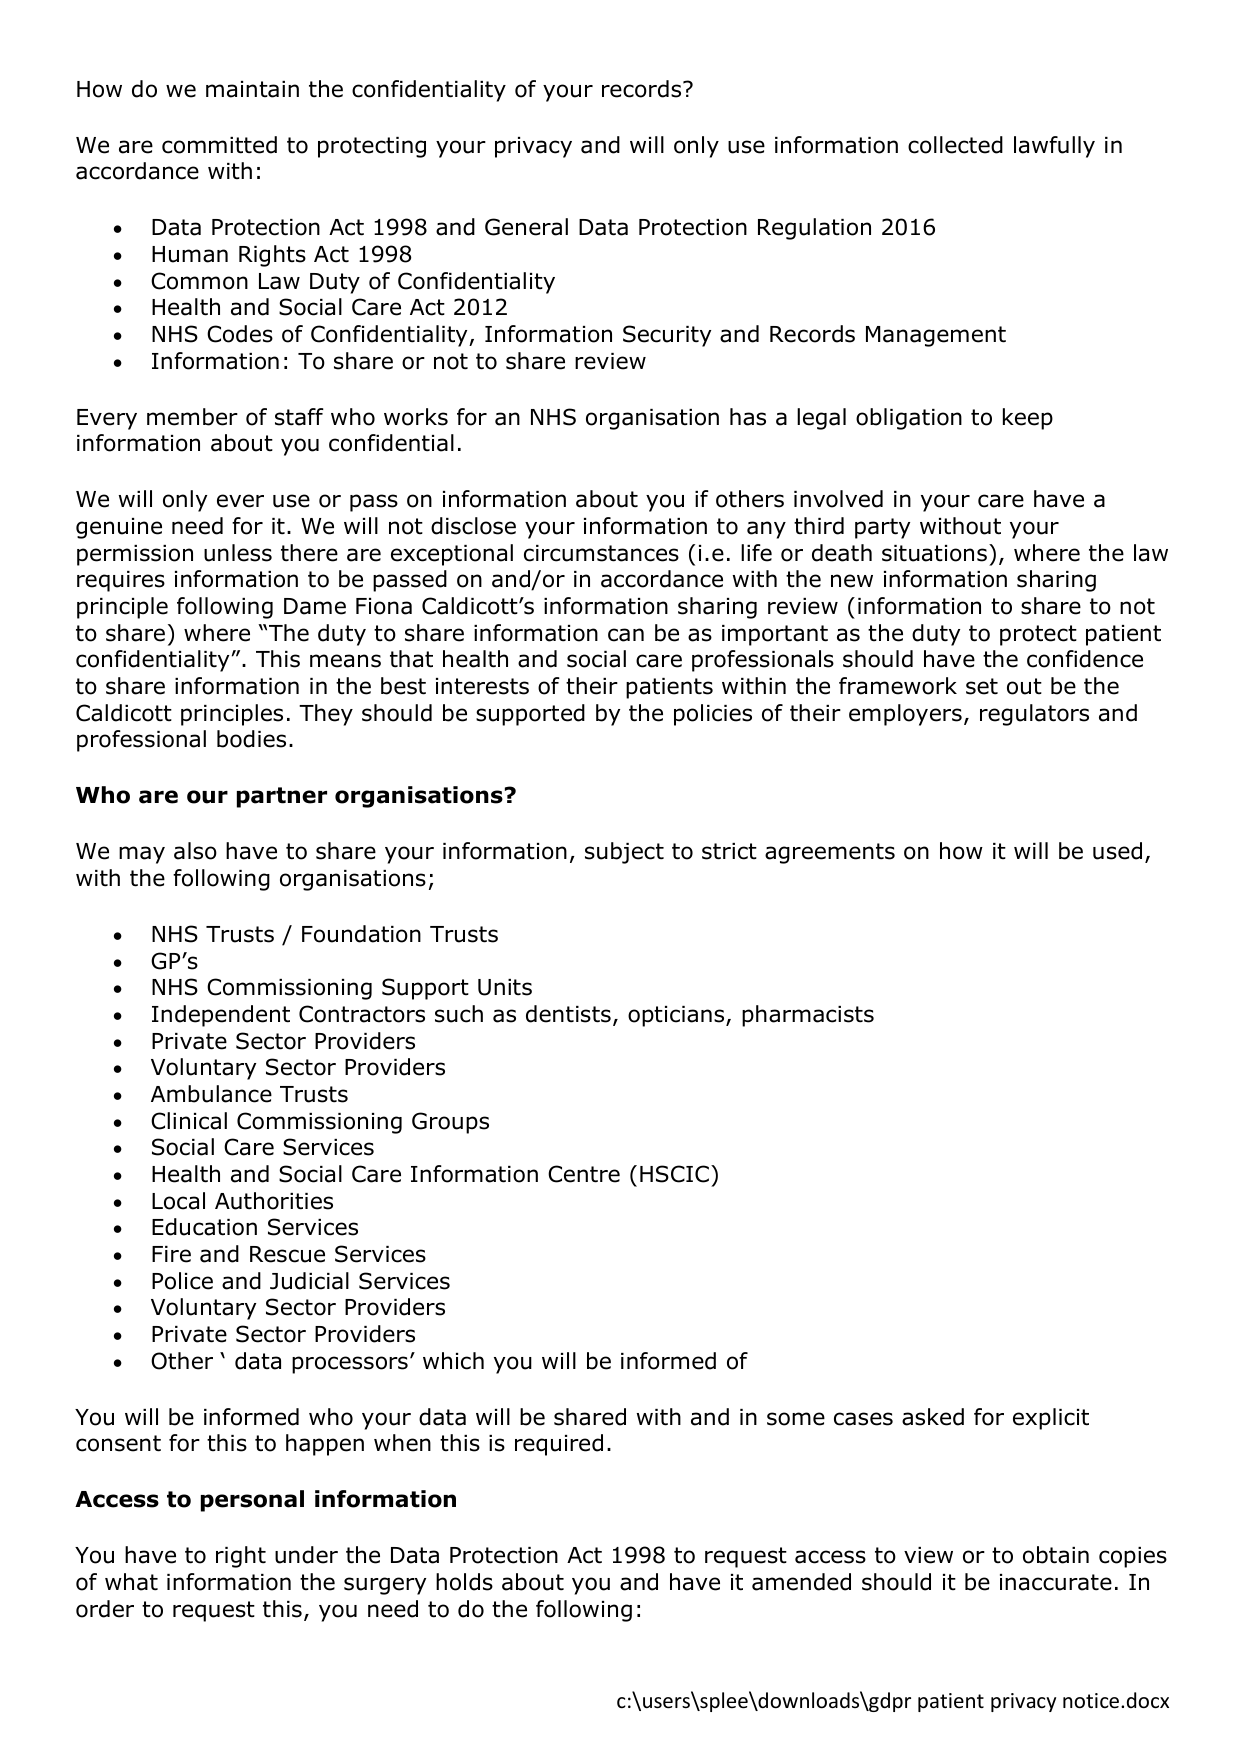 The height and width of the screenshot is (1760, 1245). I want to click on committed, so click(219, 145).
